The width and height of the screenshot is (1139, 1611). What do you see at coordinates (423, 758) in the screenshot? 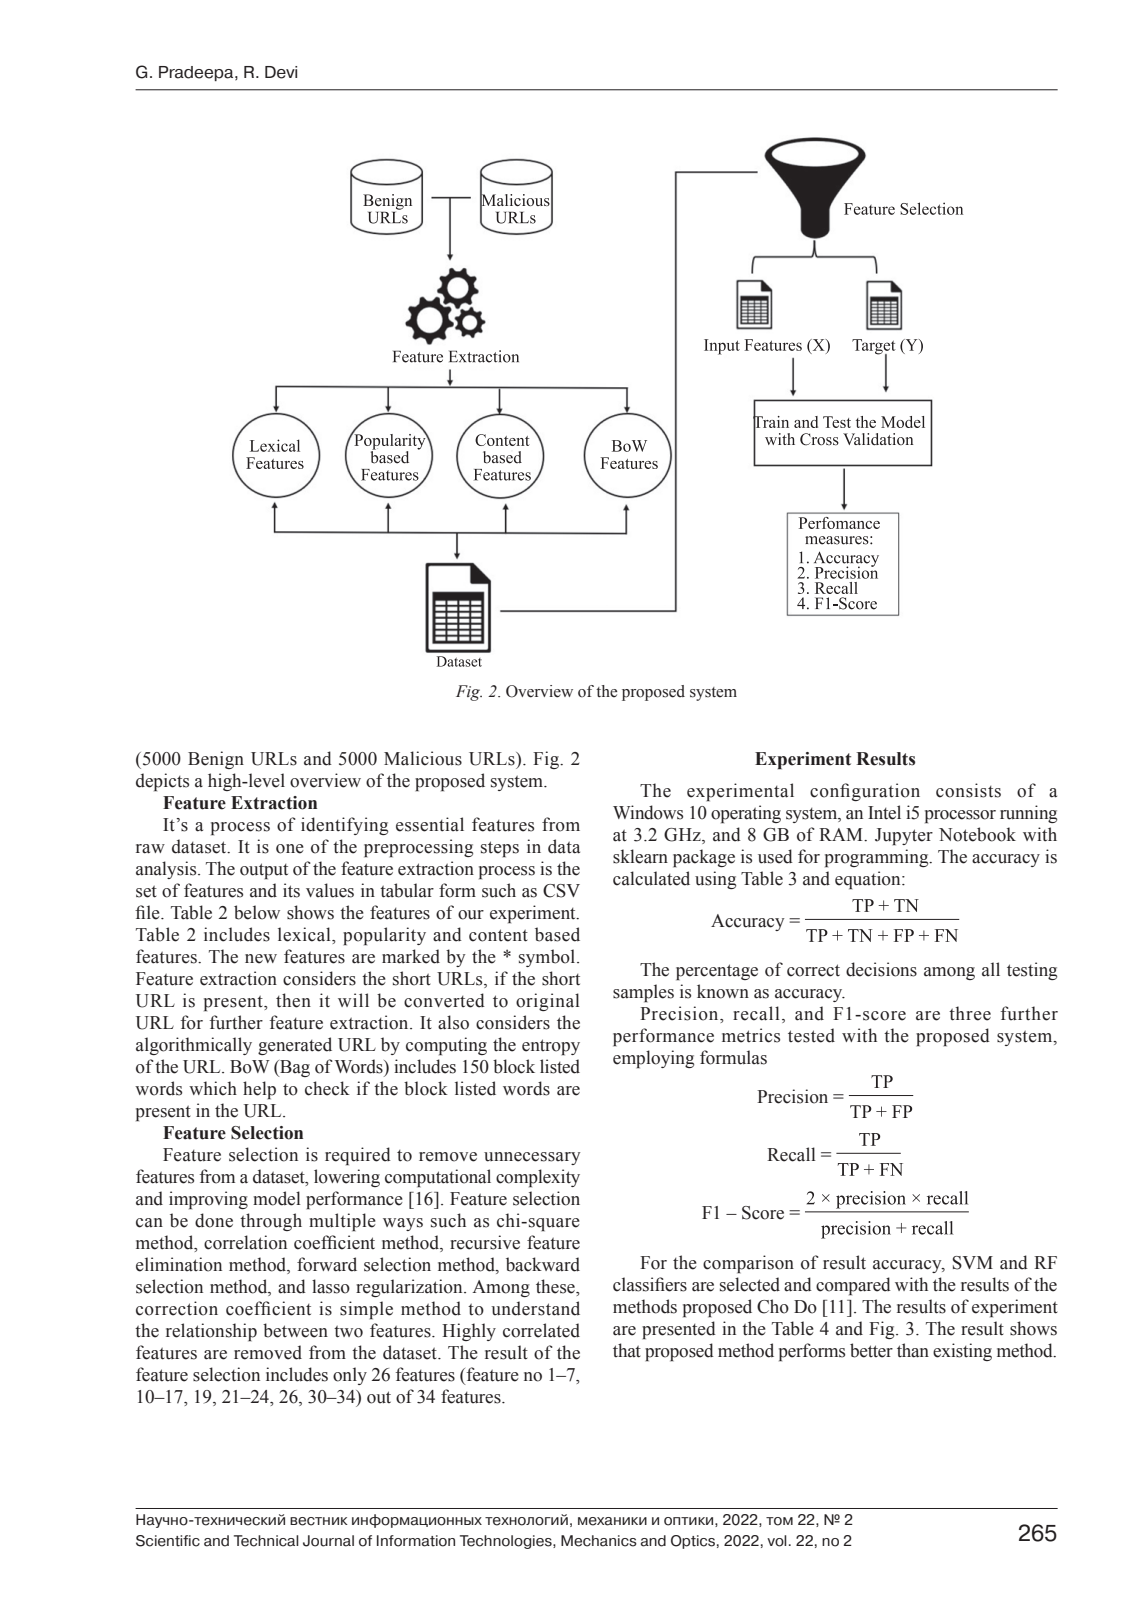
I see `Malicious` at bounding box center [423, 758].
